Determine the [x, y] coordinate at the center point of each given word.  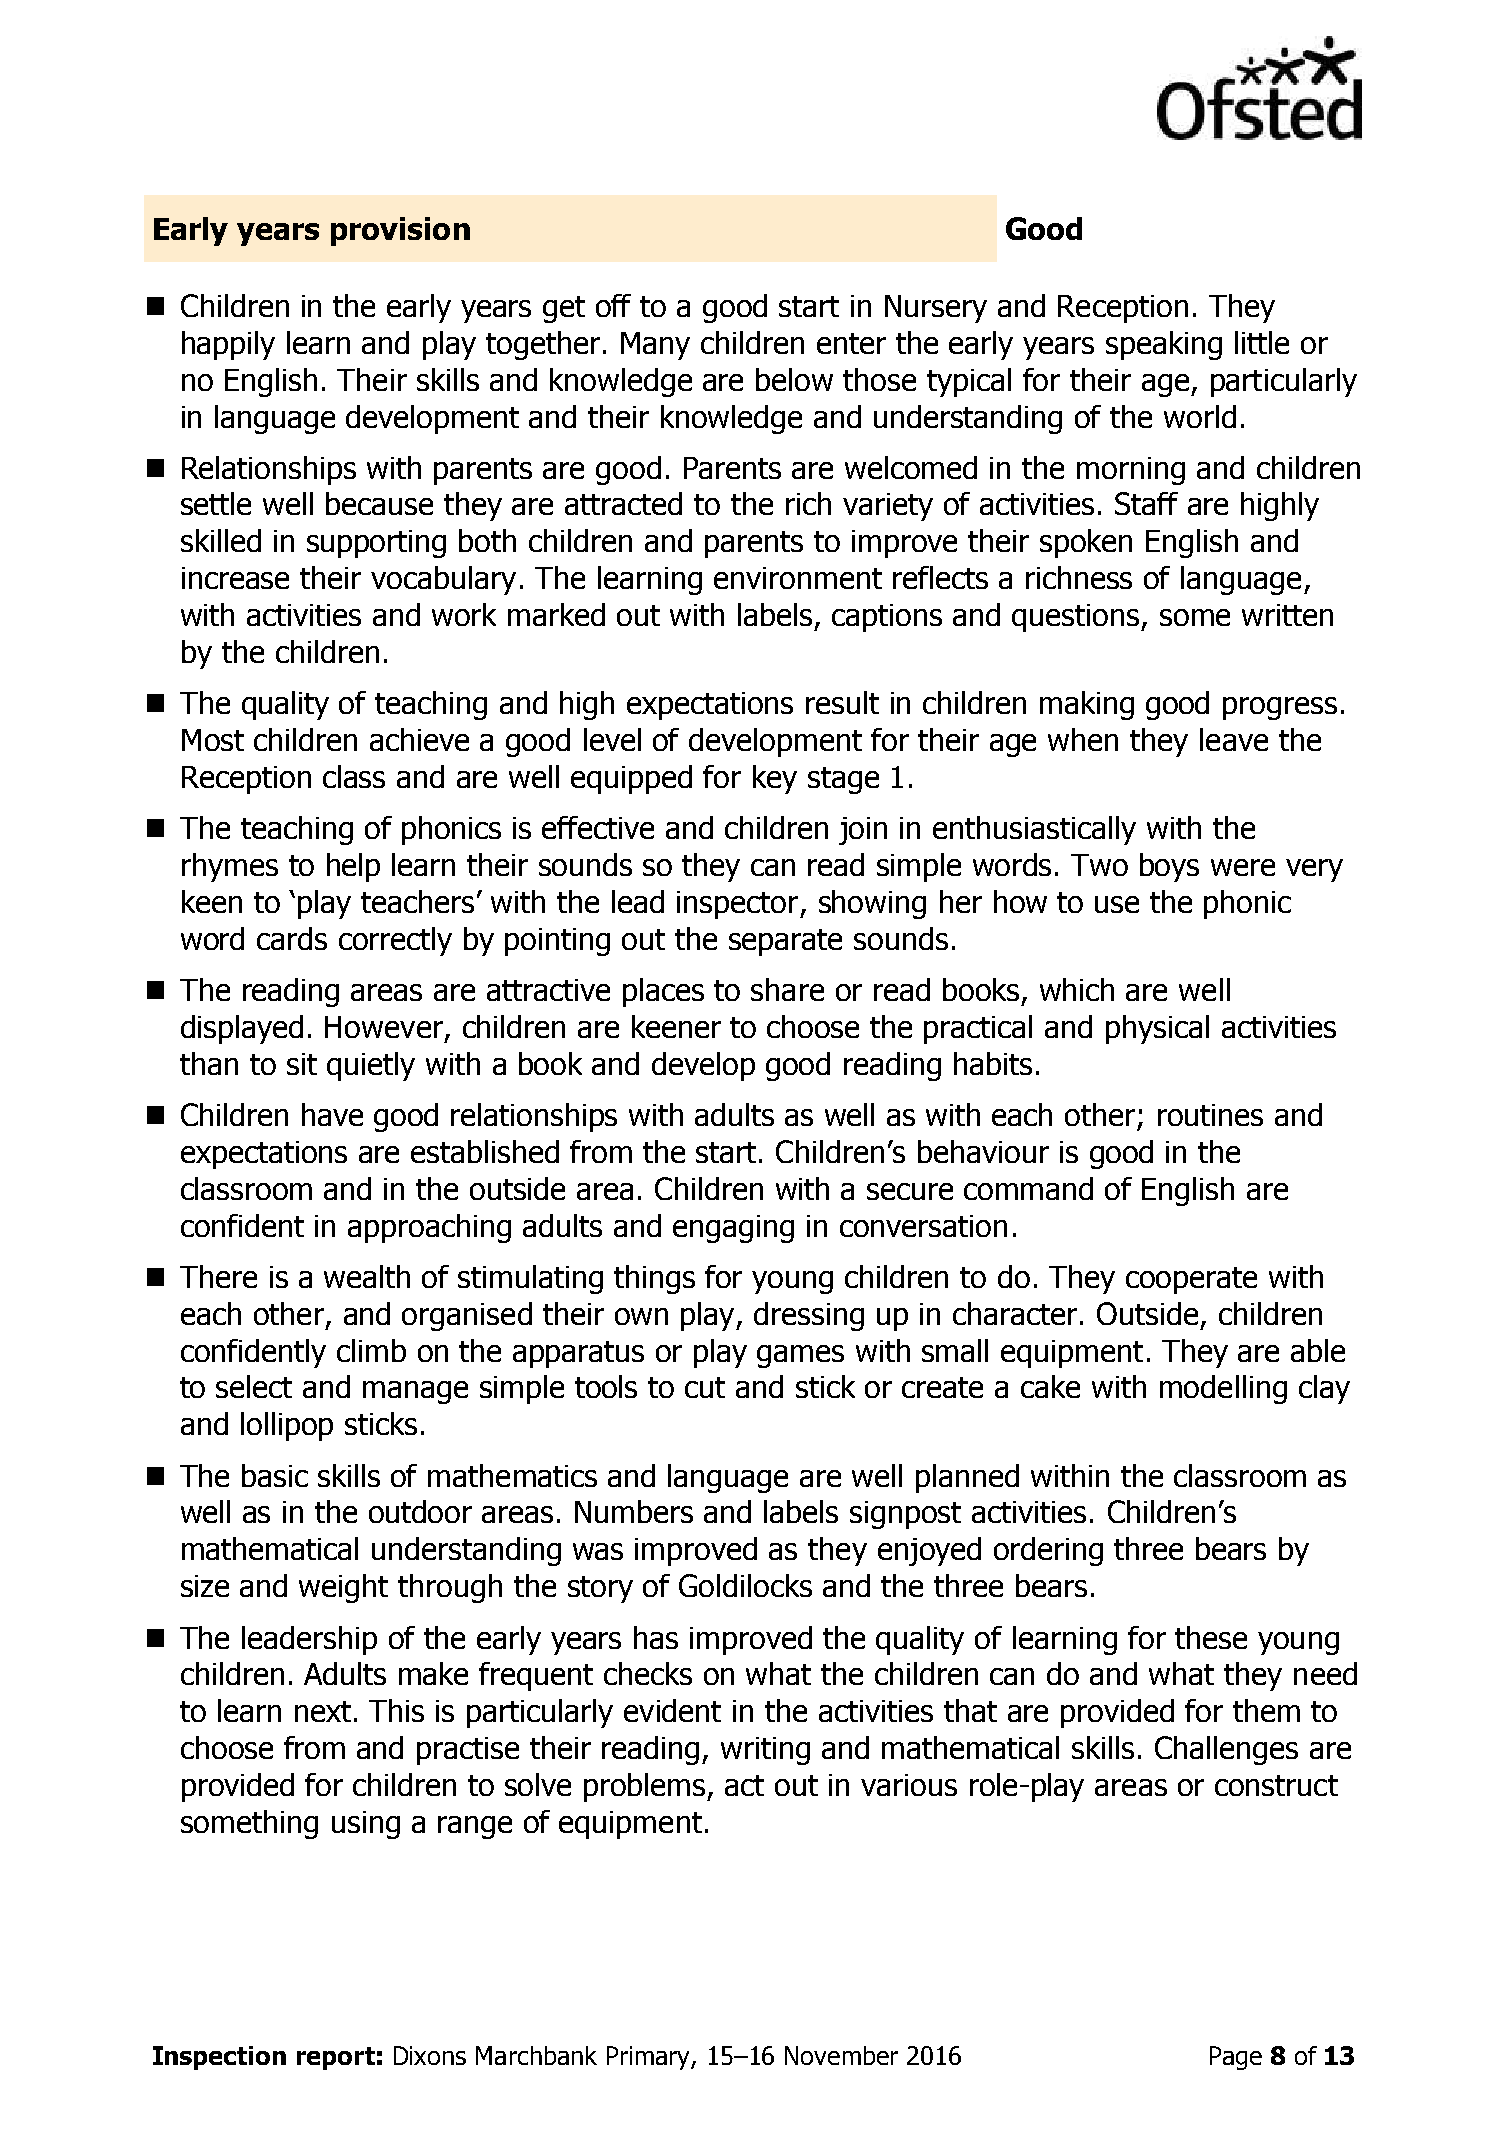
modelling [1223, 1389]
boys [1169, 867]
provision [400, 231]
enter [851, 343]
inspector [739, 905]
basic [275, 1475]
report [336, 2058]
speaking [1164, 345]
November [841, 2055]
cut [705, 1387]
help [353, 867]
